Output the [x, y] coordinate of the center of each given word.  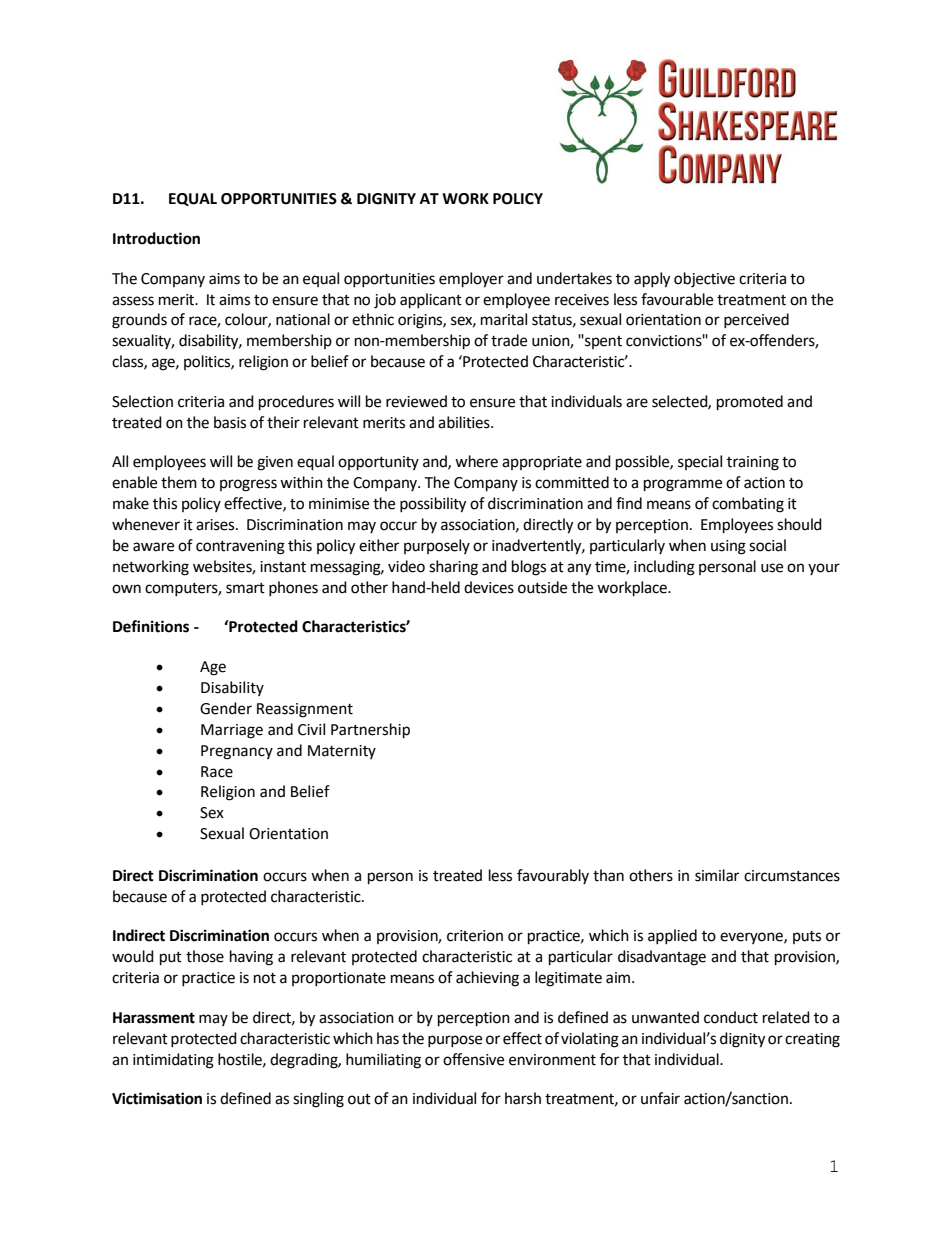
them [179, 482]
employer [471, 280]
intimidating [173, 1061]
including [664, 568]
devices [489, 587]
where [476, 461]
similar [717, 875]
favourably [553, 876]
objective [704, 280]
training [753, 463]
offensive [473, 1059]
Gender [226, 708]
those [205, 956]
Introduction [156, 238]
